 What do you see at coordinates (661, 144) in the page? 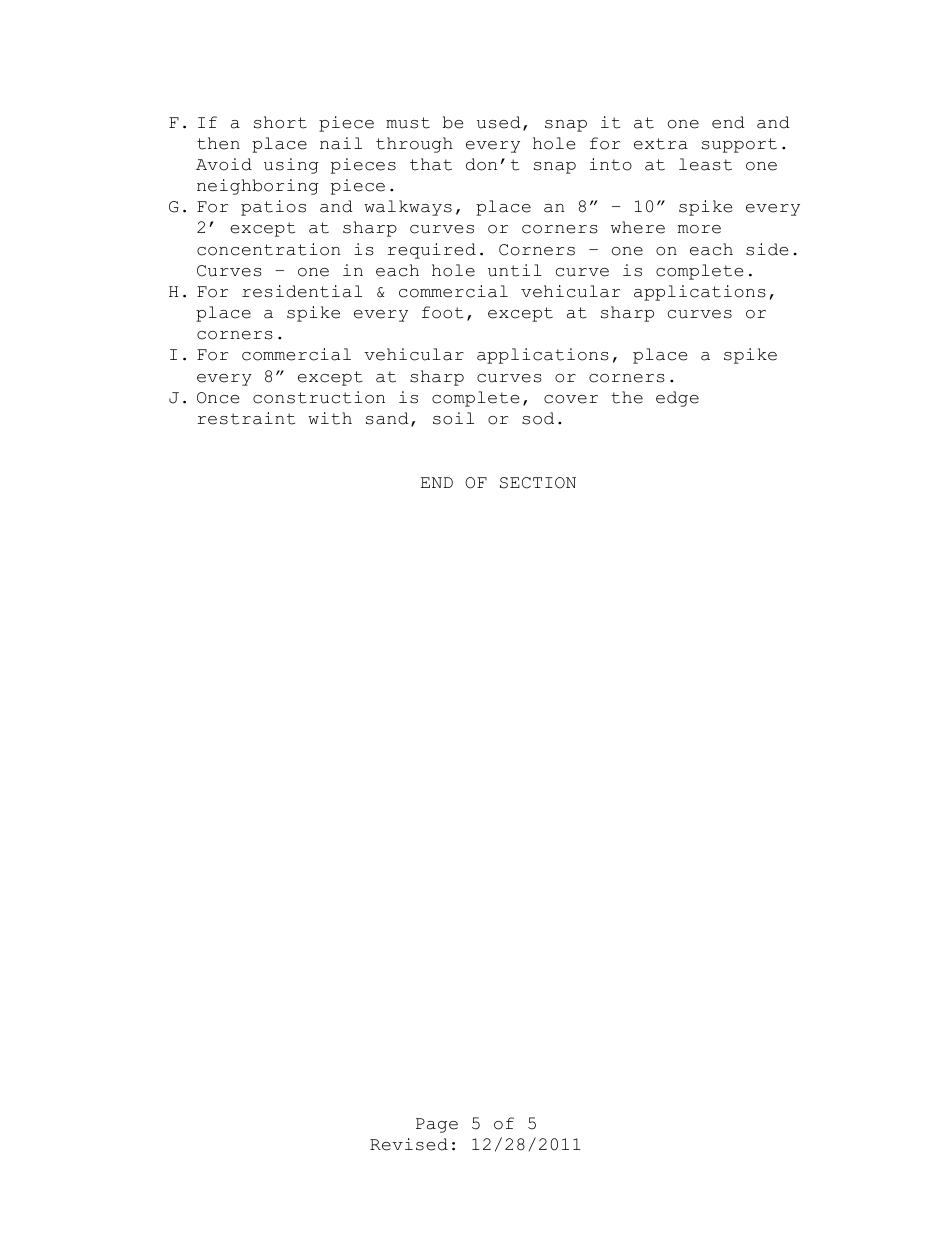
I see `extra` at bounding box center [661, 144].
